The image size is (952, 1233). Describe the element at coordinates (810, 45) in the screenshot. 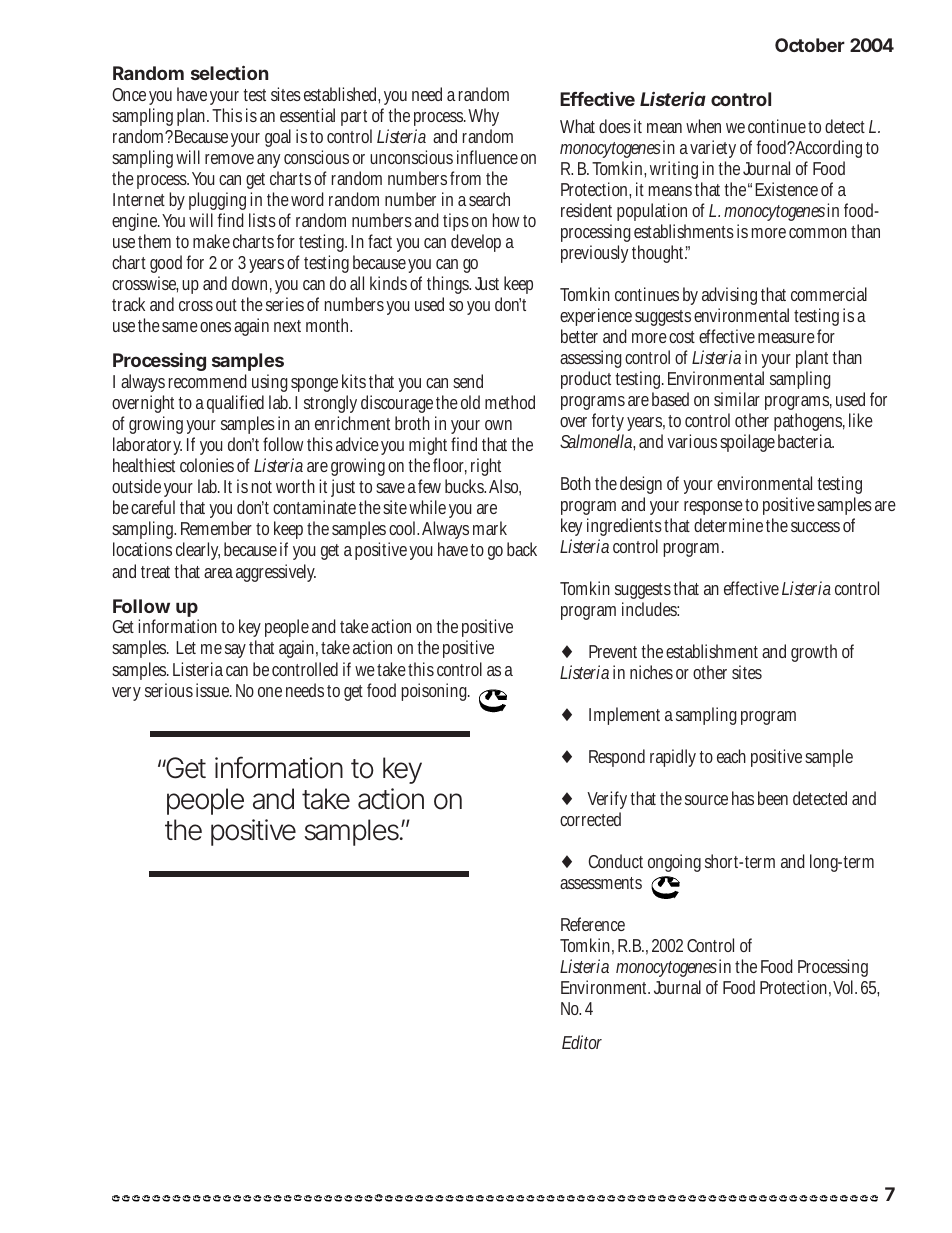

I see `October` at that location.
